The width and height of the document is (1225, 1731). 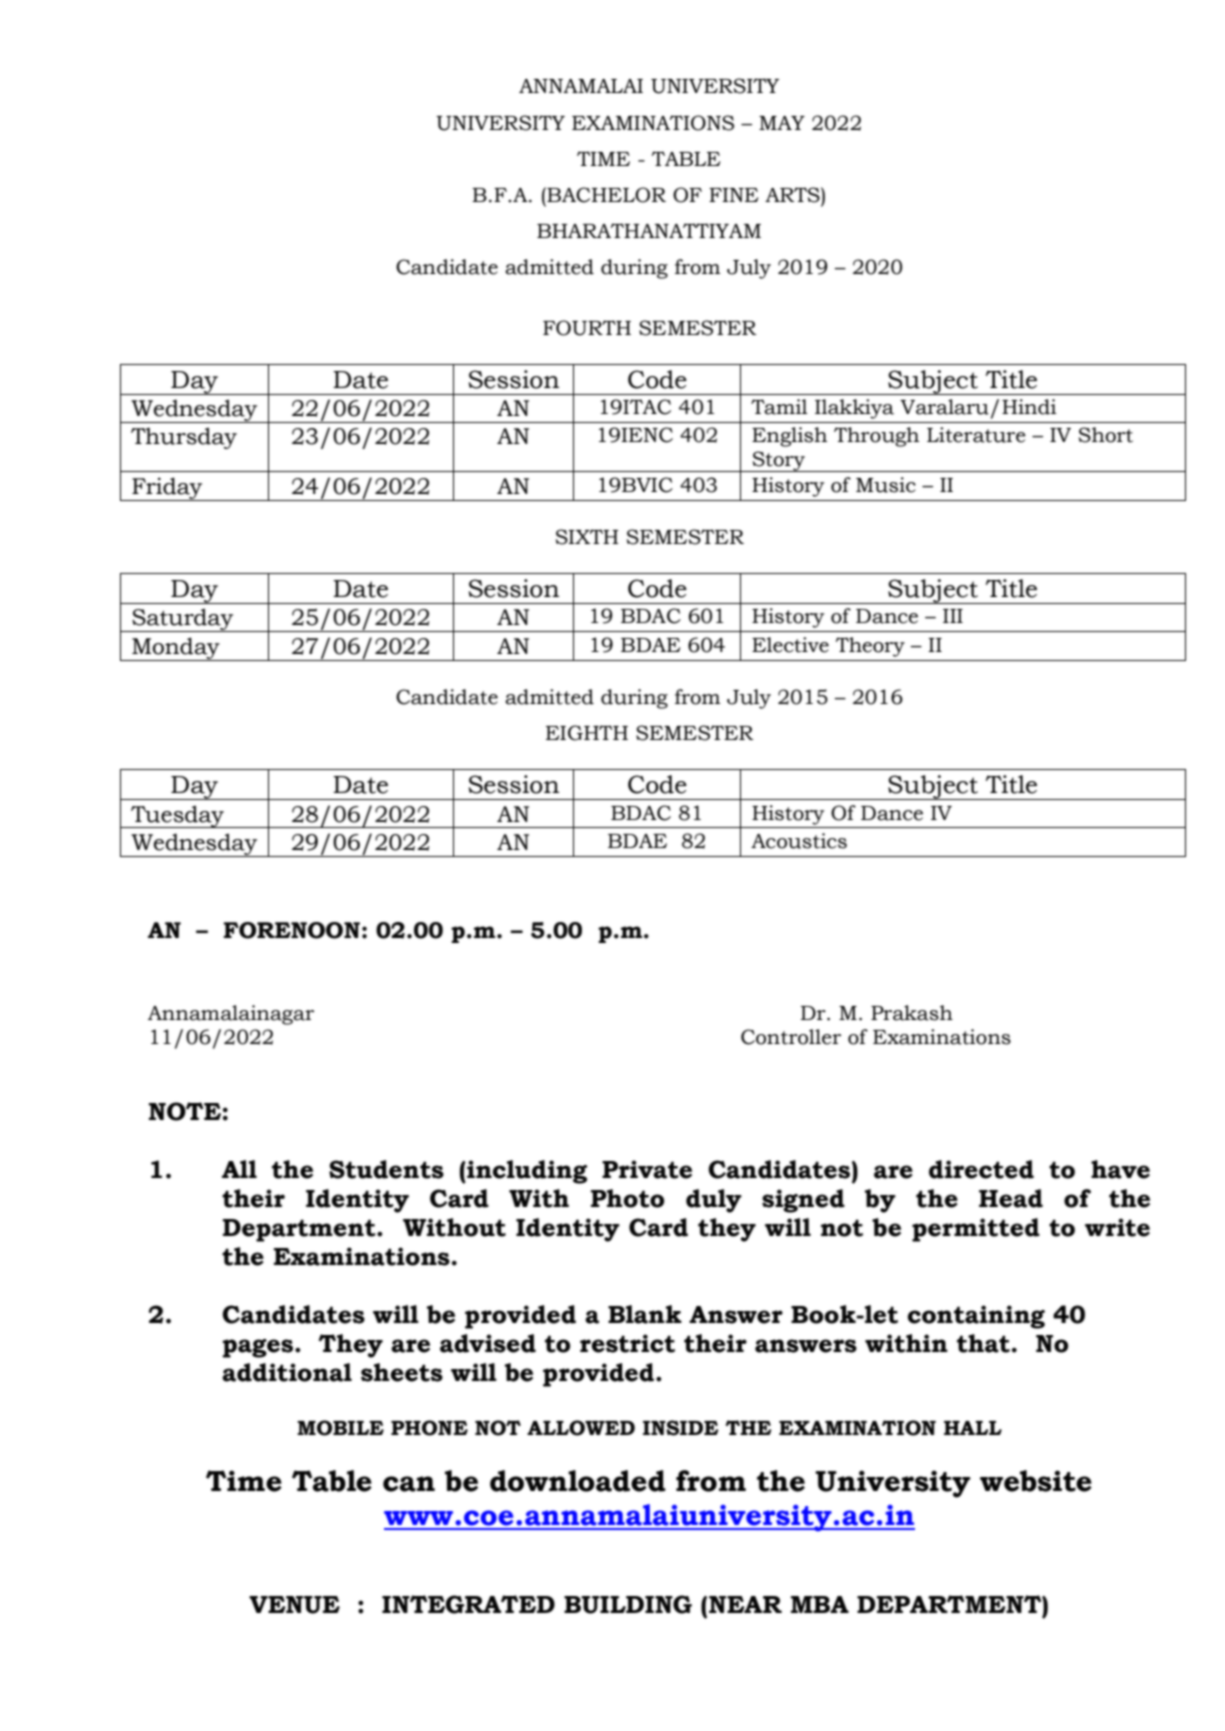 What do you see at coordinates (628, 1604) in the document?
I see `BUILDING` at bounding box center [628, 1604].
